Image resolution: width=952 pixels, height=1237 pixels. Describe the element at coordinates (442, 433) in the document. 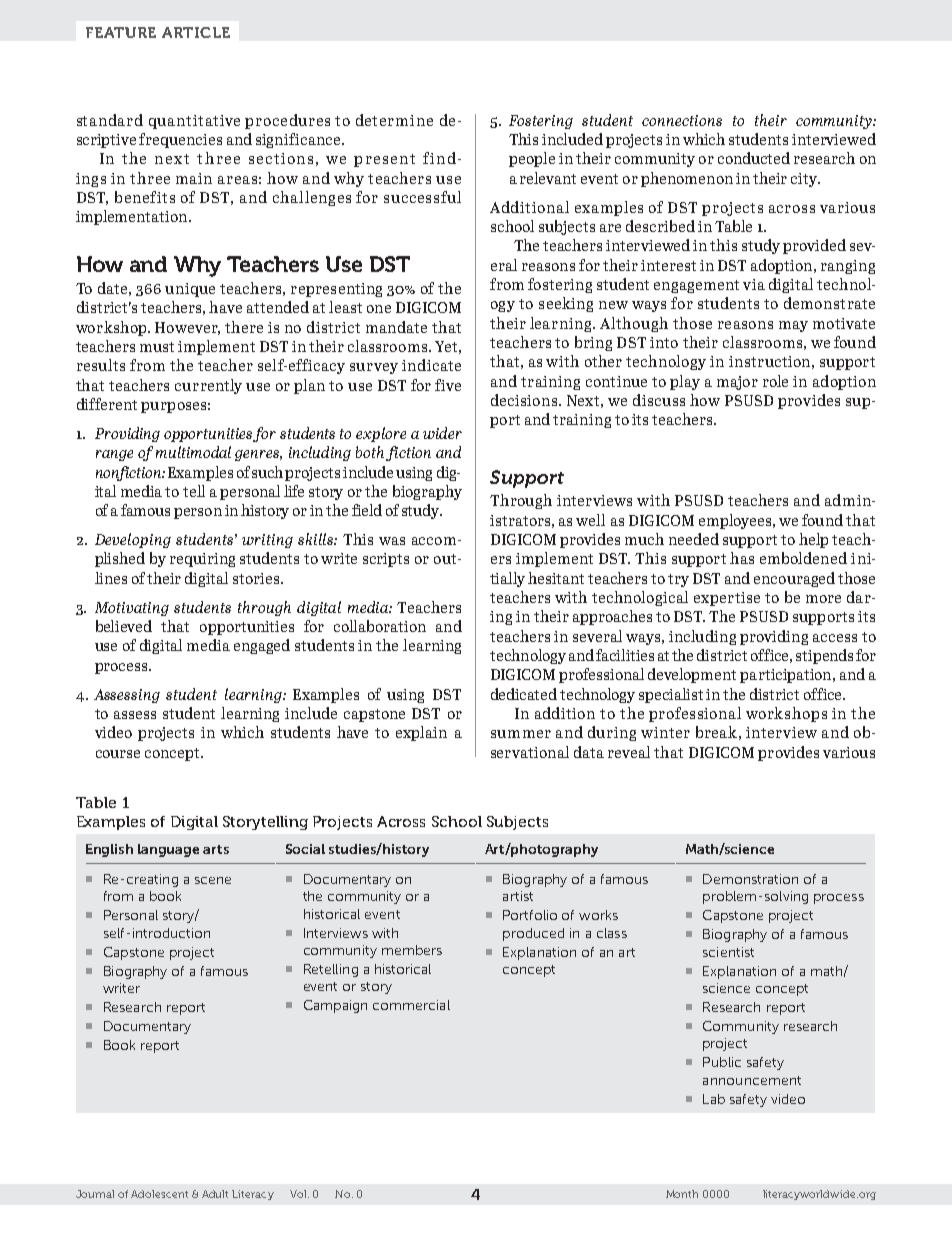

I see `wider` at that location.
